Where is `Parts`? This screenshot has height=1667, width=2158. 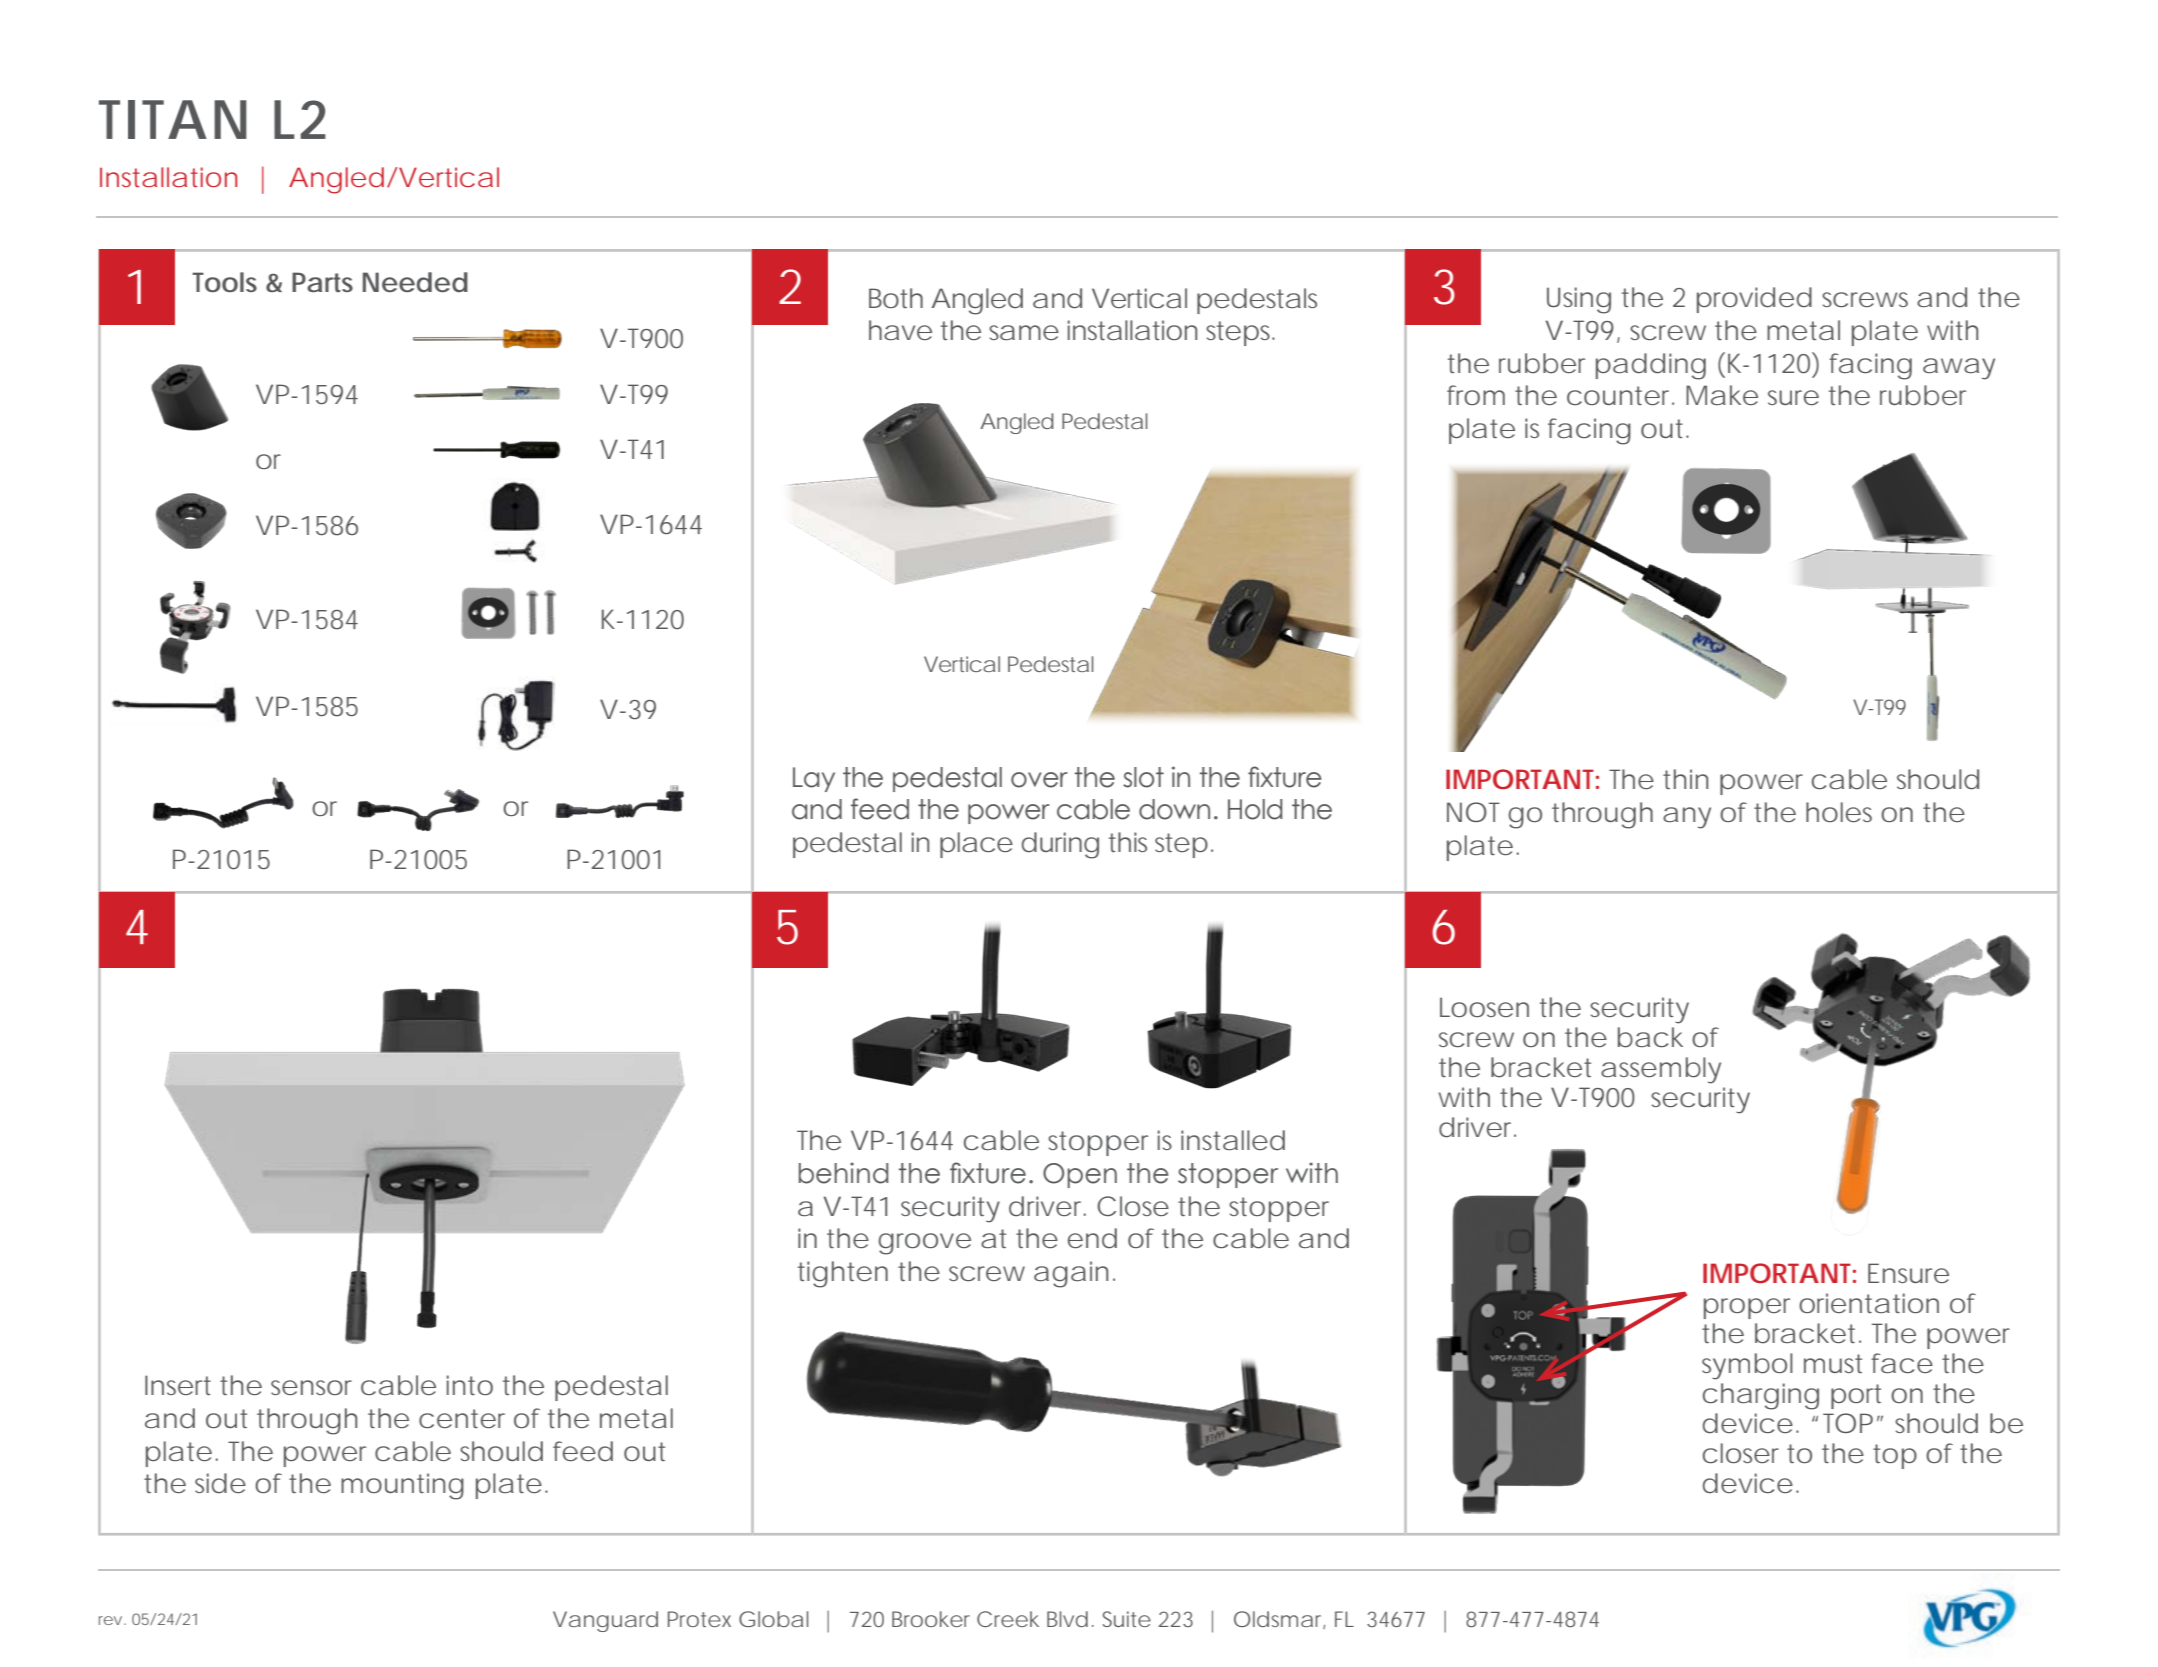
Parts is located at coordinates (322, 282).
